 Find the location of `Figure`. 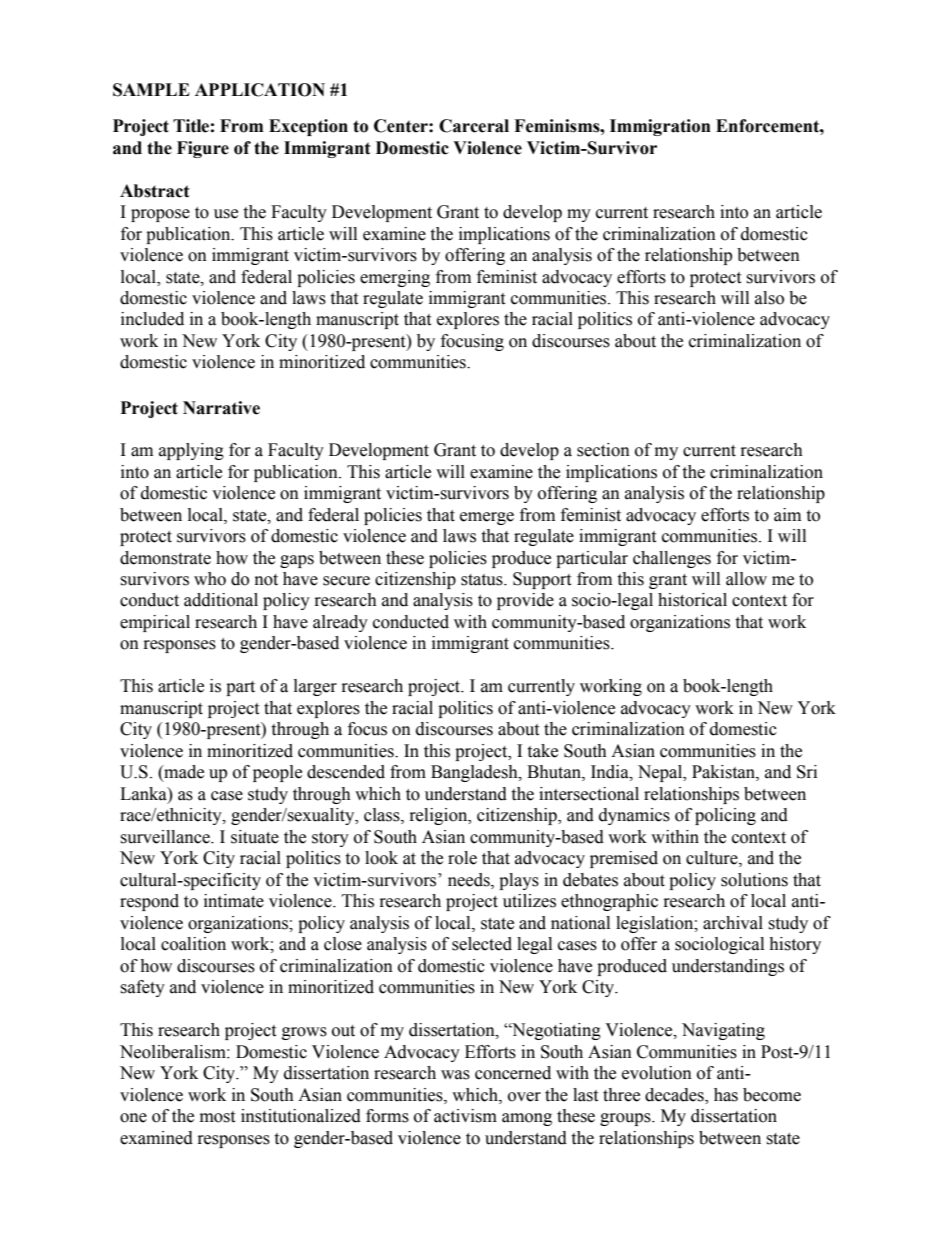

Figure is located at coordinates (203, 149).
